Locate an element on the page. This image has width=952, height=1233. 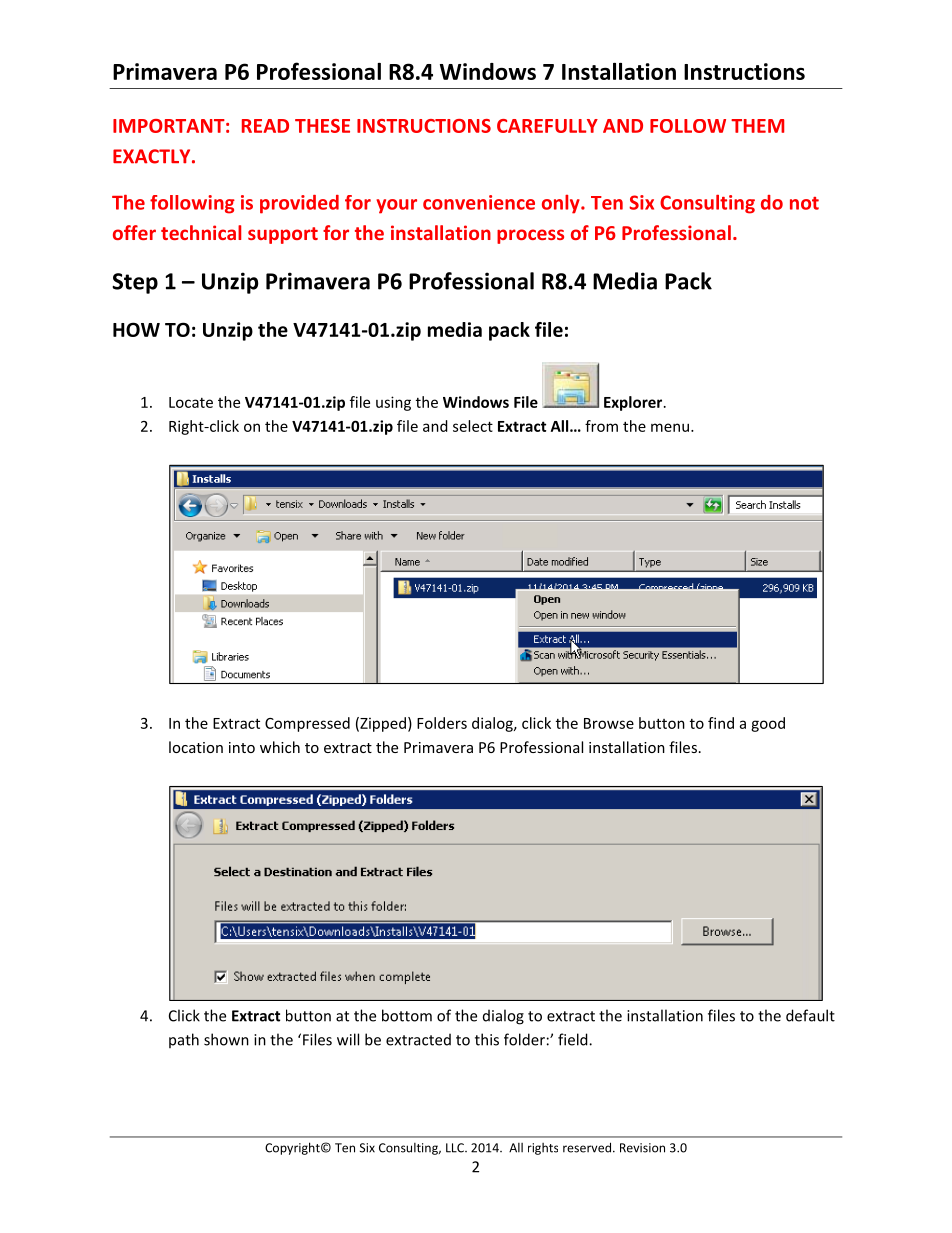
LLC is located at coordinates (456, 1148).
